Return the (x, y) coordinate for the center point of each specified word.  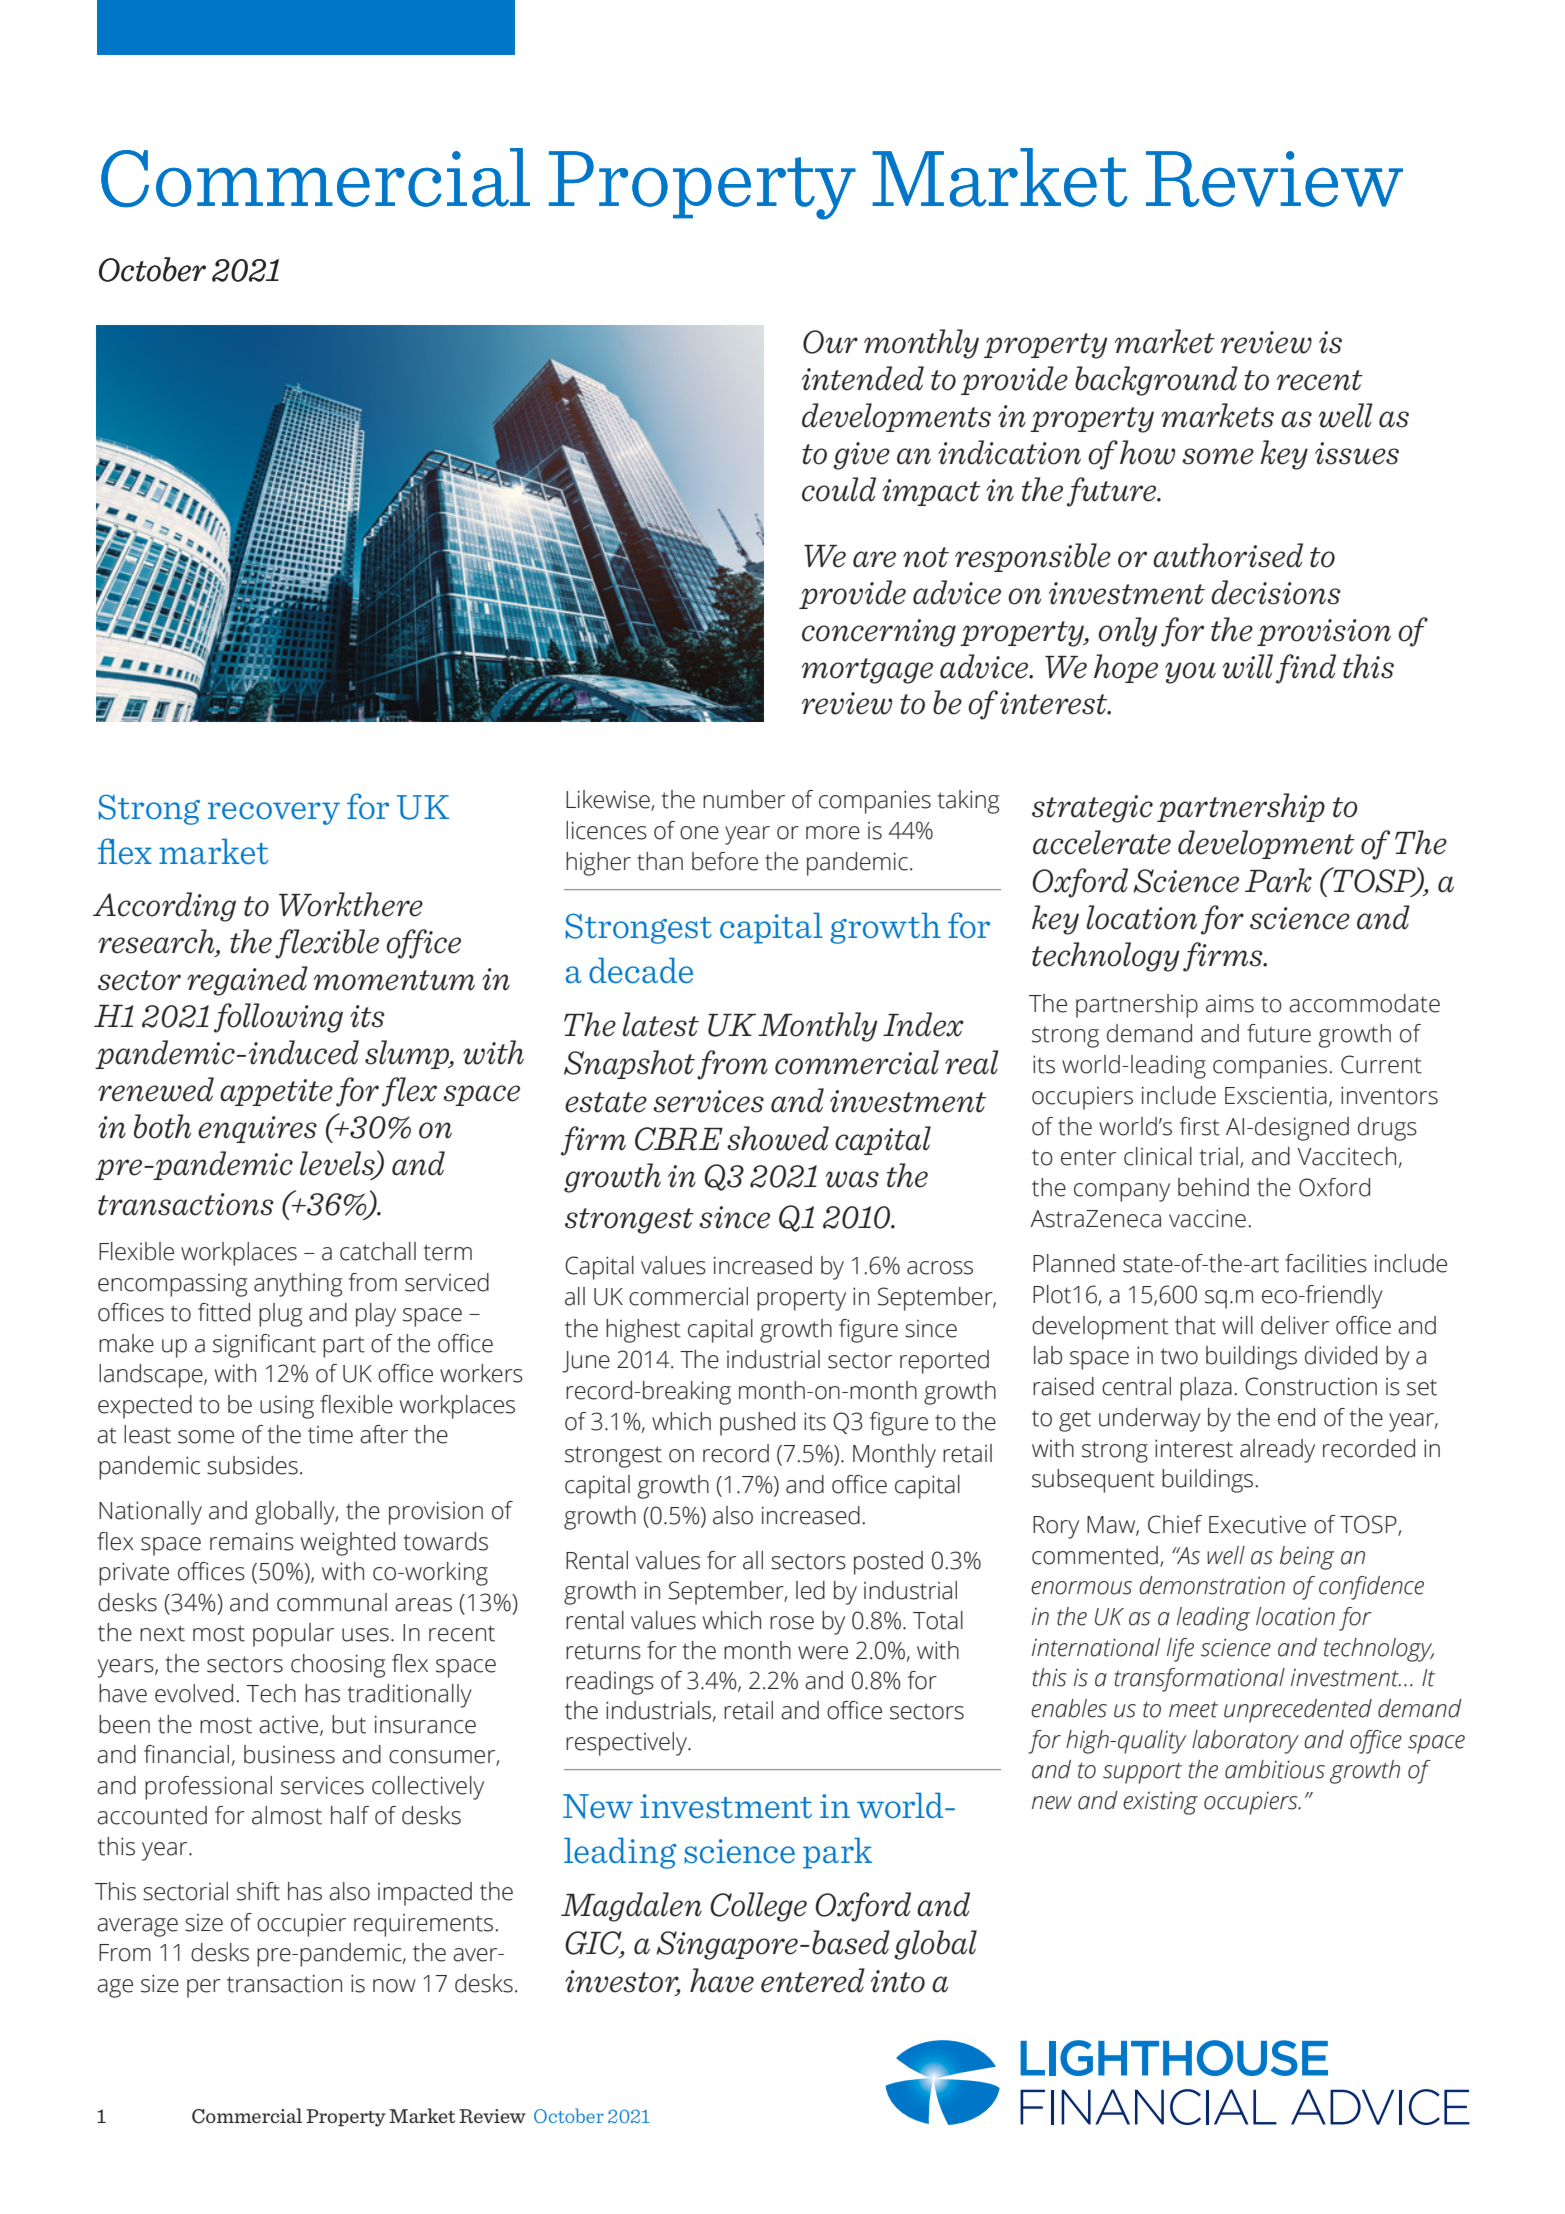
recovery (274, 813)
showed (778, 1138)
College (758, 1907)
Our (830, 342)
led (810, 1590)
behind (1213, 1187)
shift (258, 1891)
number (744, 799)
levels (338, 1164)
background (1156, 381)
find (1306, 669)
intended (863, 378)
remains (252, 1541)
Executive (1257, 1524)
